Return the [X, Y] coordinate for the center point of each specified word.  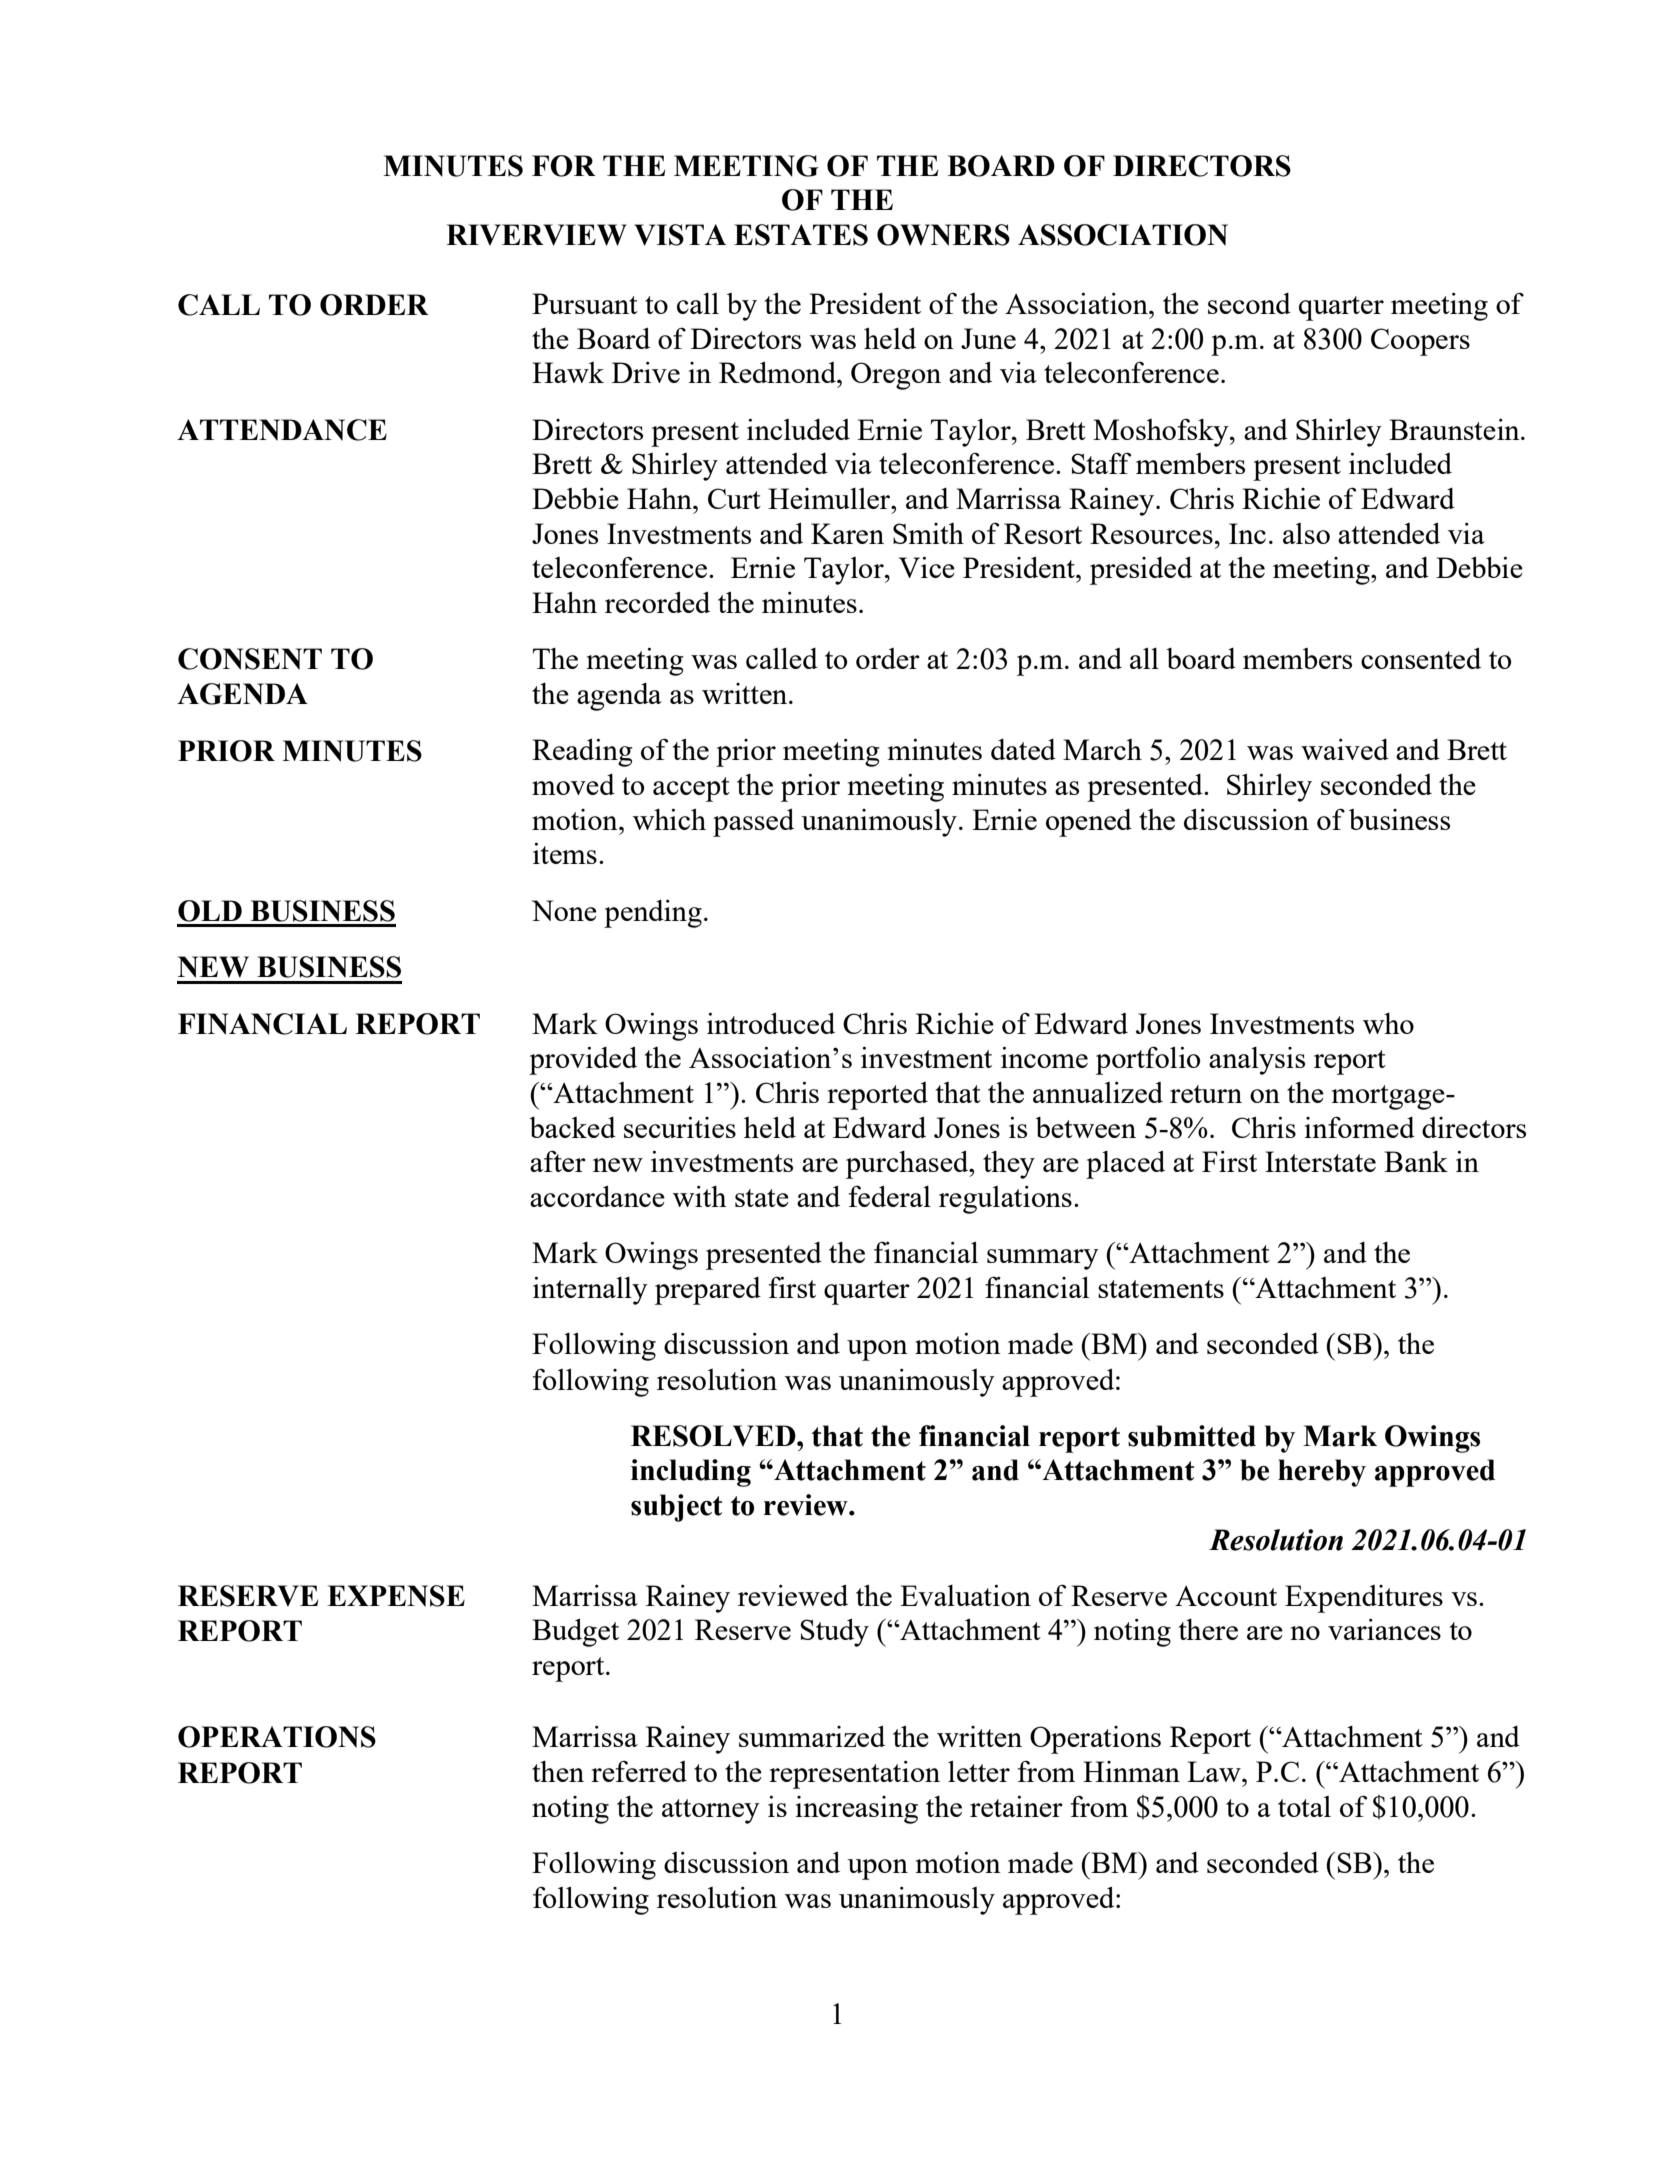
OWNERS [943, 235]
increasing [856, 1810]
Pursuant [585, 303]
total [1304, 1806]
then [558, 1771]
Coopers [1420, 342]
